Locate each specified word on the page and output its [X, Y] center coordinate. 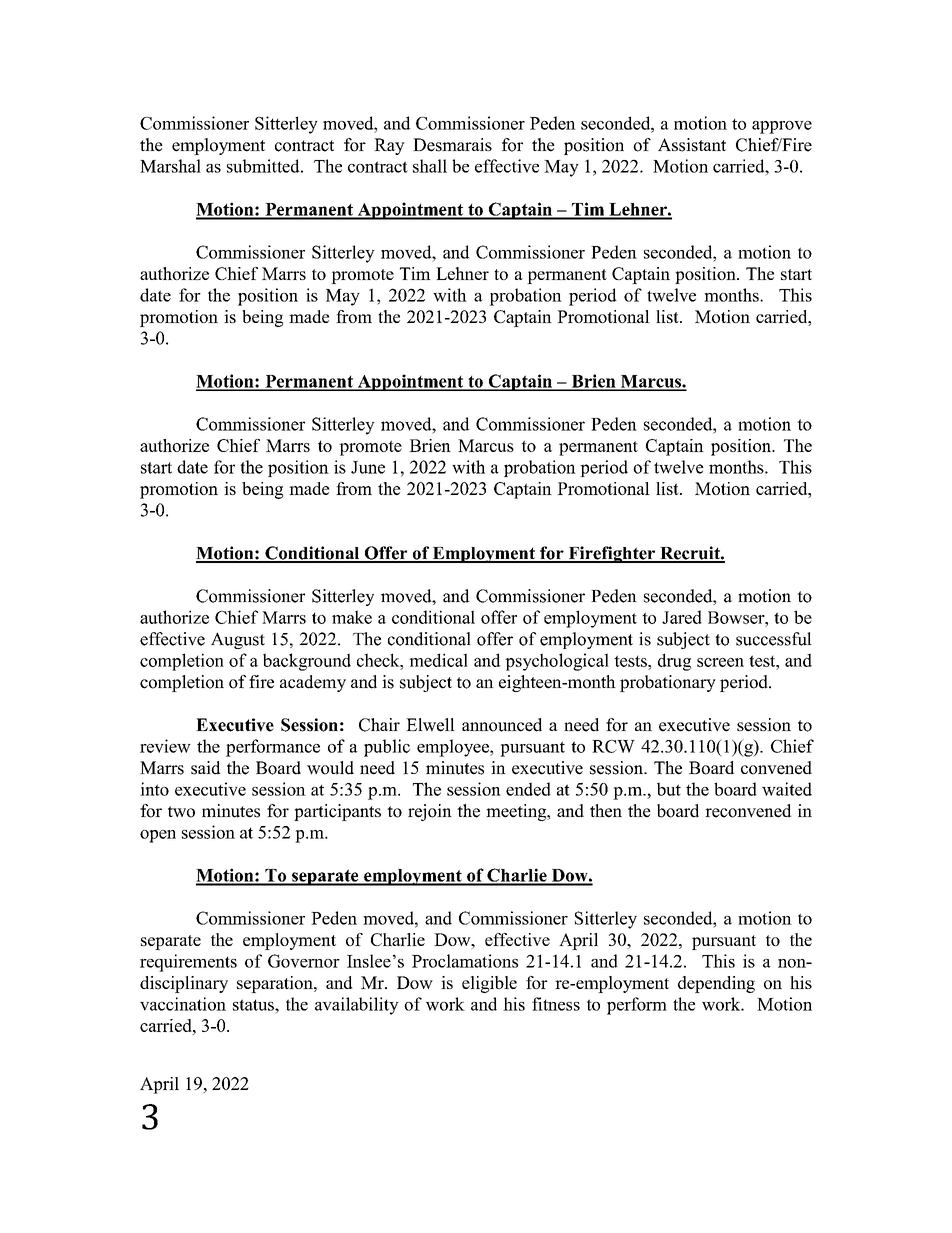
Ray [389, 146]
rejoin [430, 812]
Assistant [692, 145]
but [669, 789]
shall [430, 166]
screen [720, 662]
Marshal [170, 166]
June [368, 467]
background [307, 662]
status [254, 1005]
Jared [682, 617]
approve [782, 127]
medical [438, 660]
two [181, 812]
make [352, 617]
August [238, 640]
